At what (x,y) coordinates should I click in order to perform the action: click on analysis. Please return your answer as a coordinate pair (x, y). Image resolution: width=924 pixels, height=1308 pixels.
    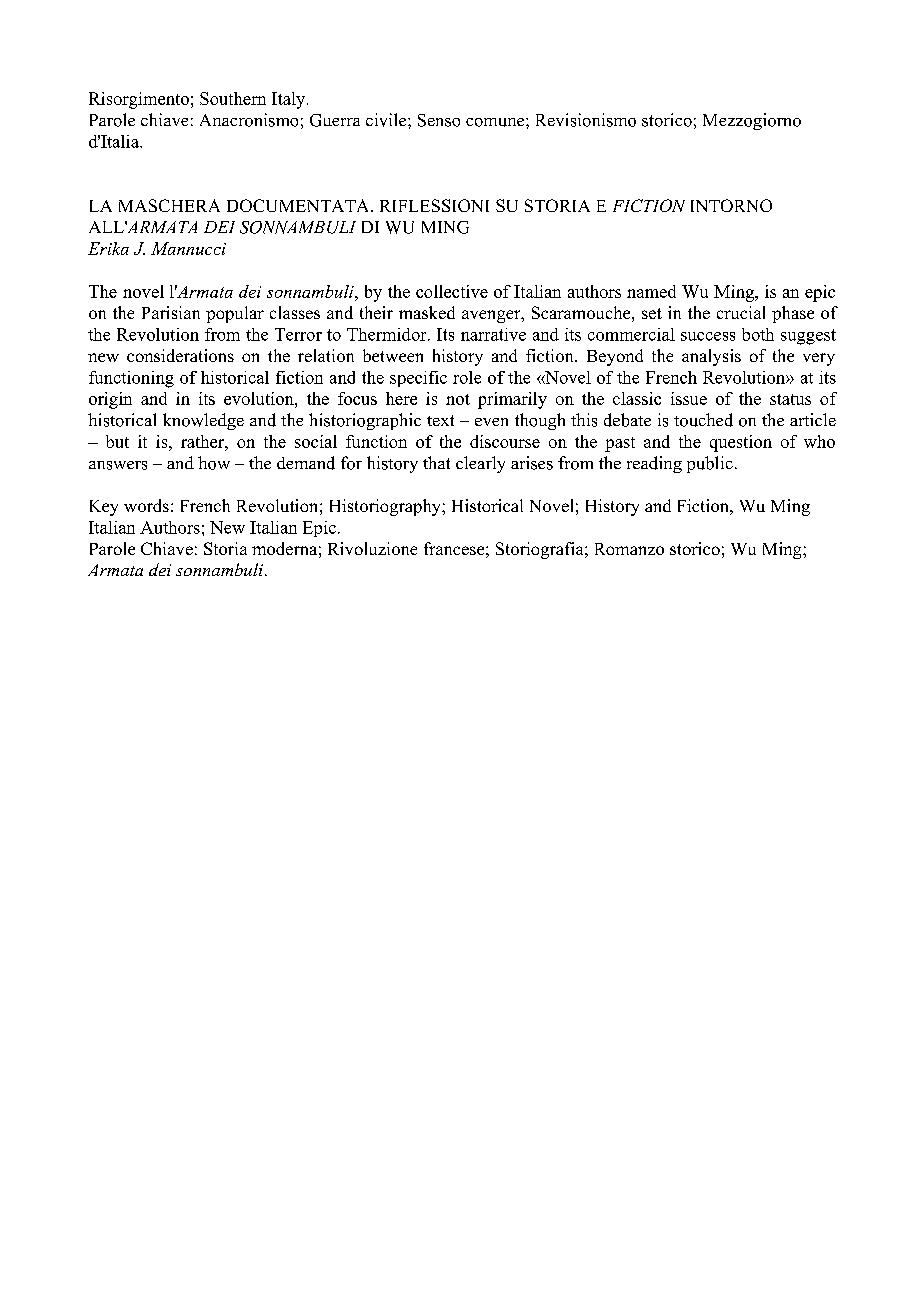
    Looking at the image, I should click on (711, 357).
